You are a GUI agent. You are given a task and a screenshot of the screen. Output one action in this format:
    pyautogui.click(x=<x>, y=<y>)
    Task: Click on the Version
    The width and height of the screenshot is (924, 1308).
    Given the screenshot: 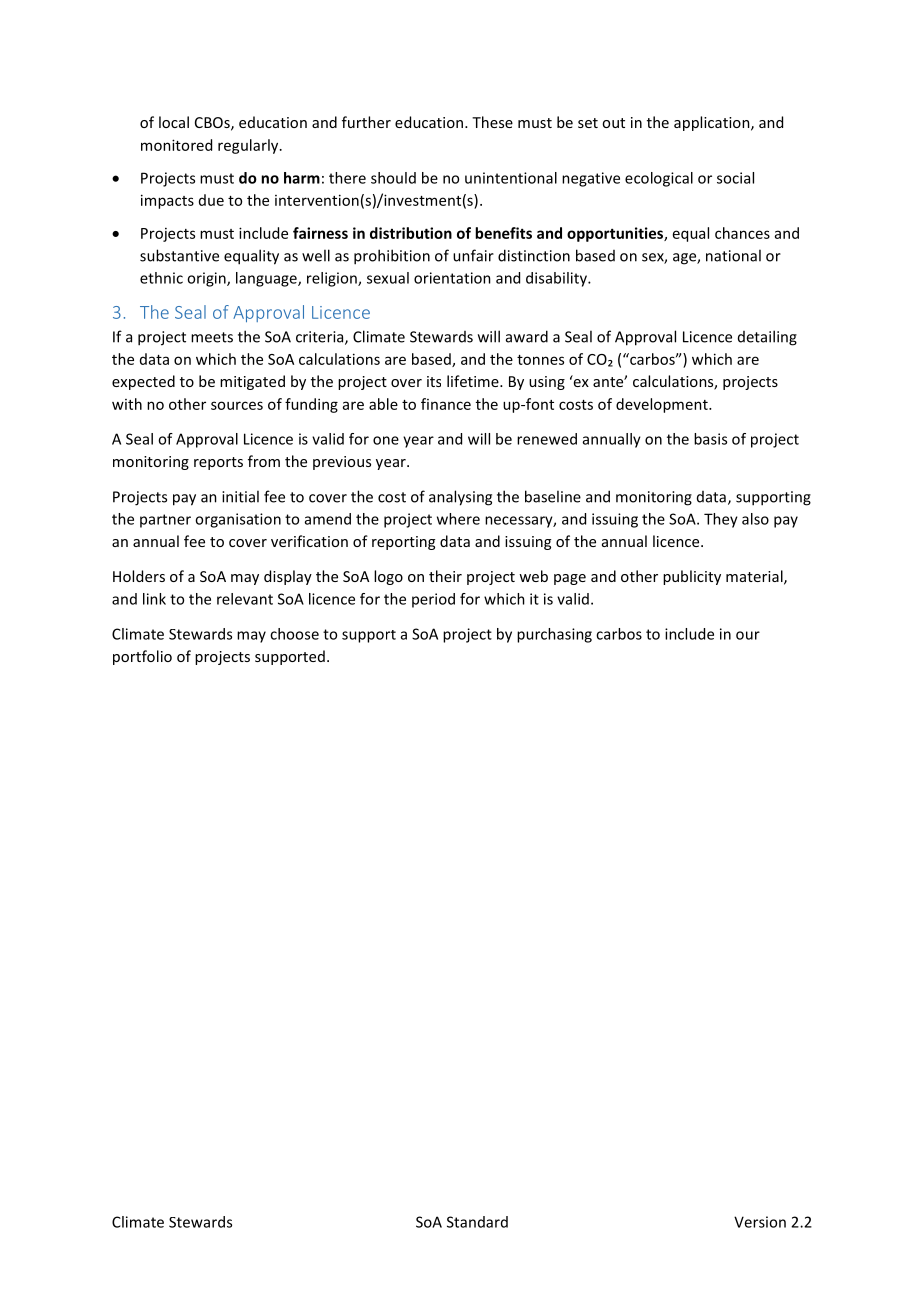 What is the action you would take?
    pyautogui.click(x=760, y=1222)
